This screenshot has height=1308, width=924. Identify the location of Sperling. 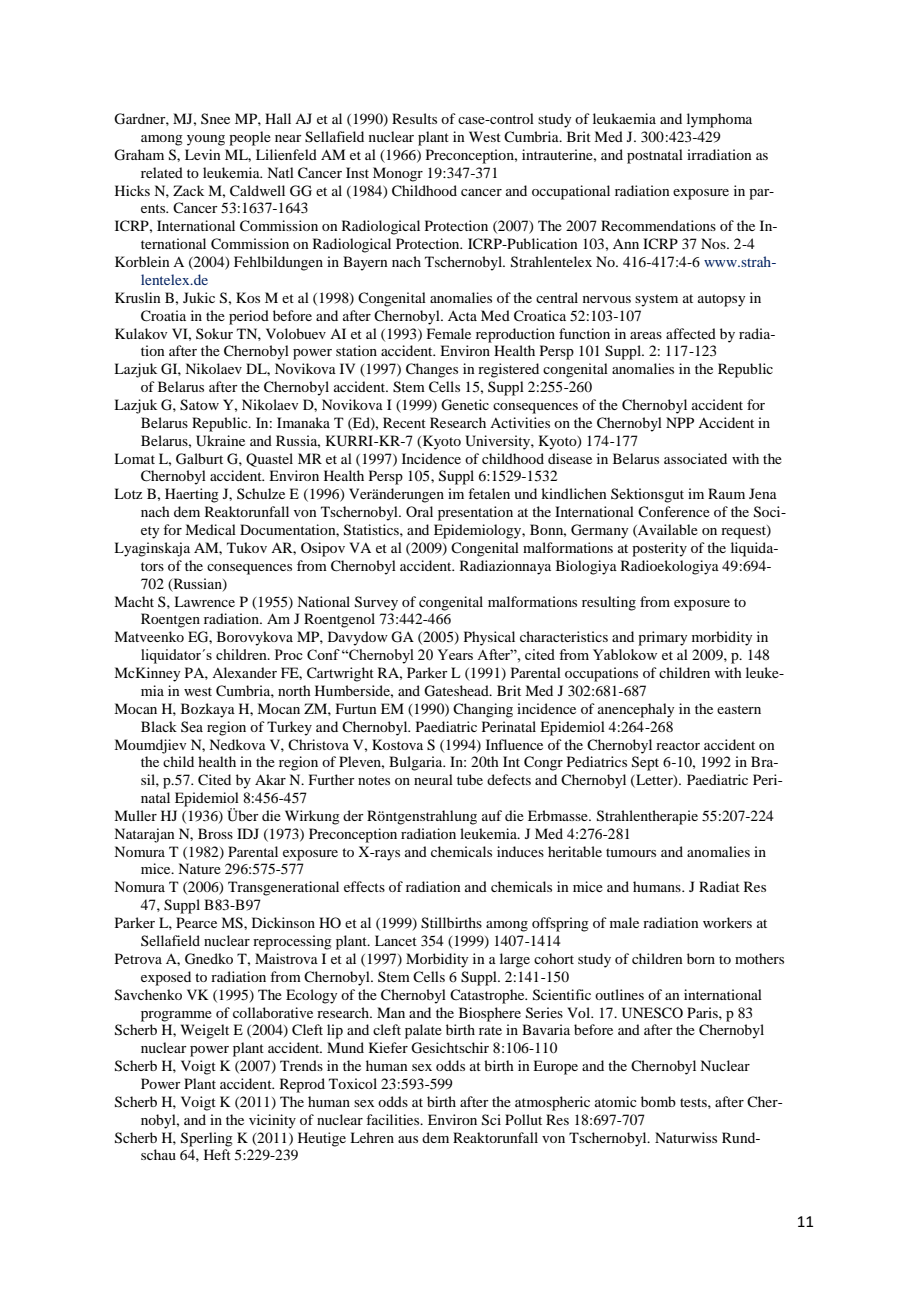
(207, 1139).
